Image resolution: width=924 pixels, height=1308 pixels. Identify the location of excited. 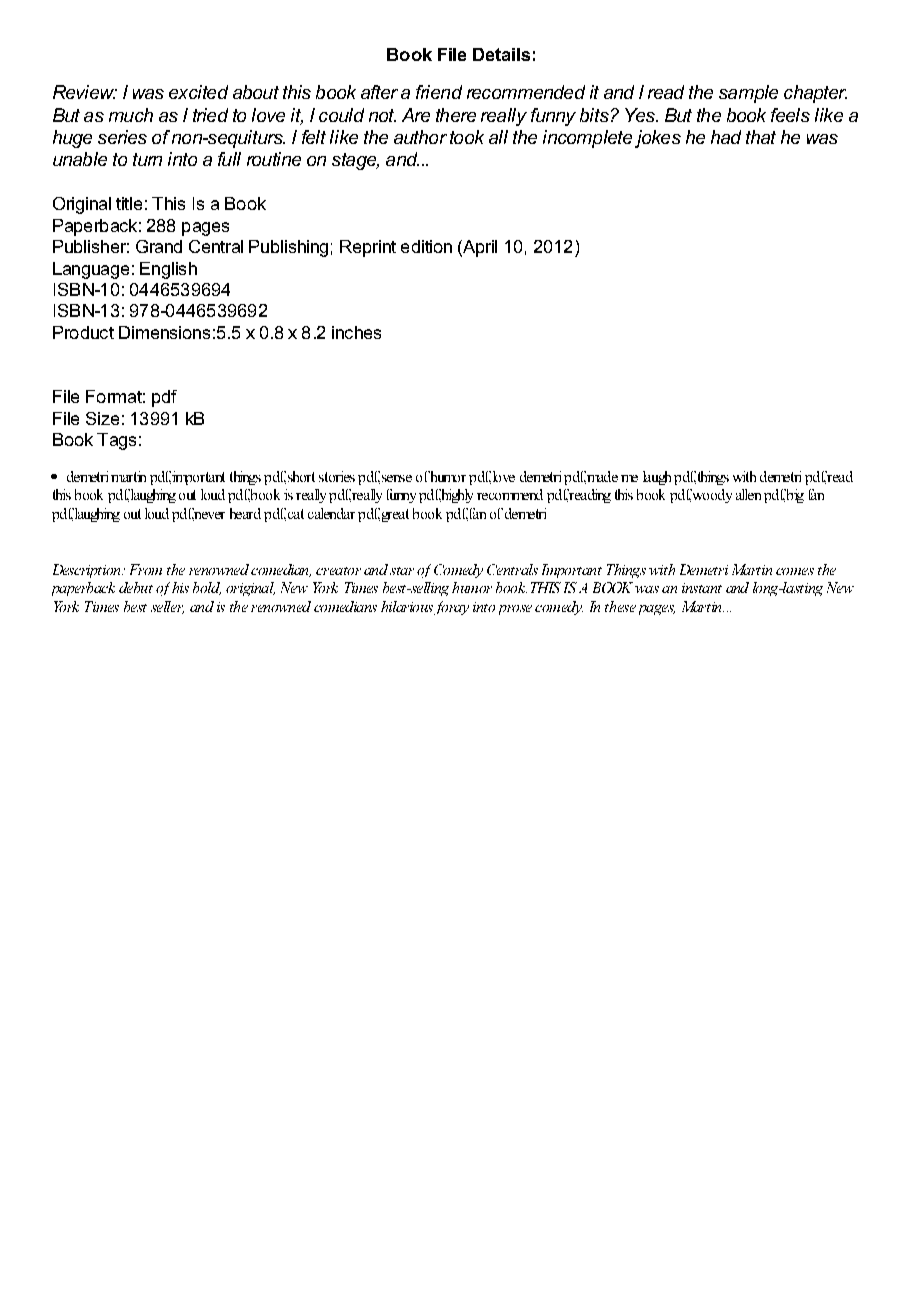
(198, 92).
